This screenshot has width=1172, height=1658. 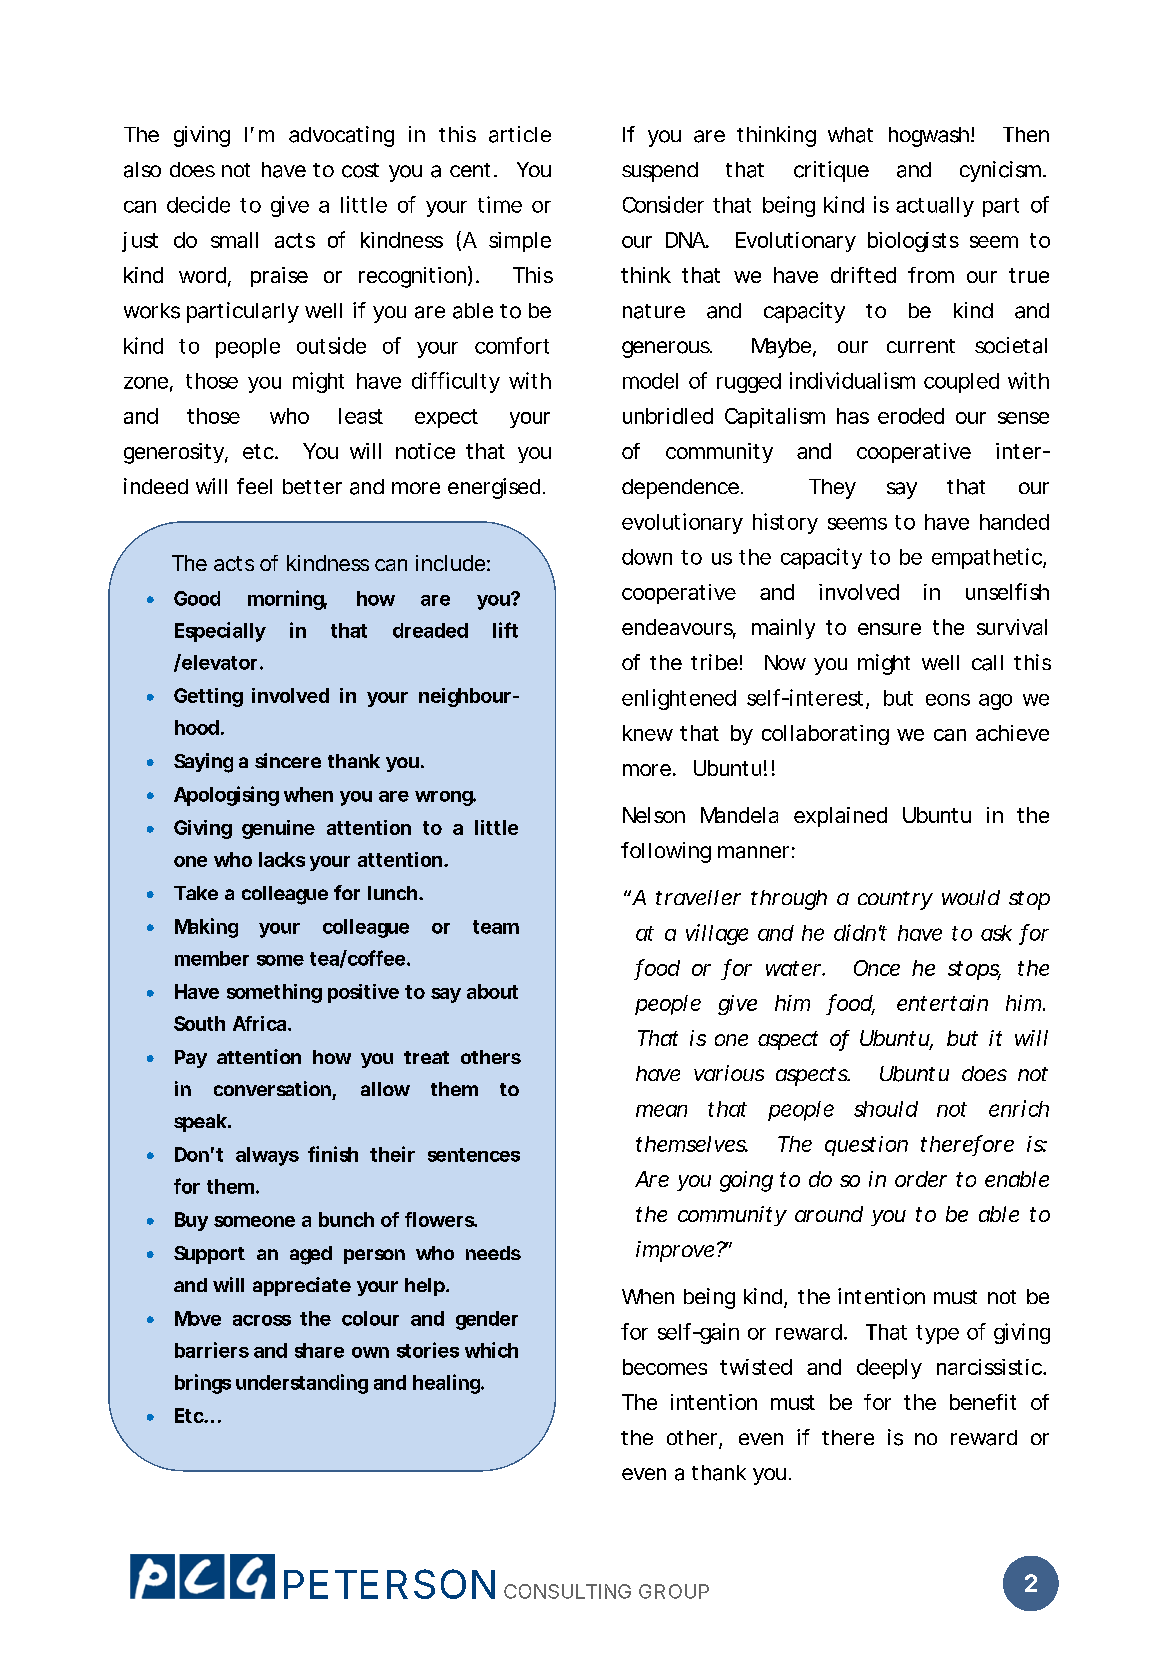 What do you see at coordinates (934, 207) in the screenshot?
I see `actually` at bounding box center [934, 207].
